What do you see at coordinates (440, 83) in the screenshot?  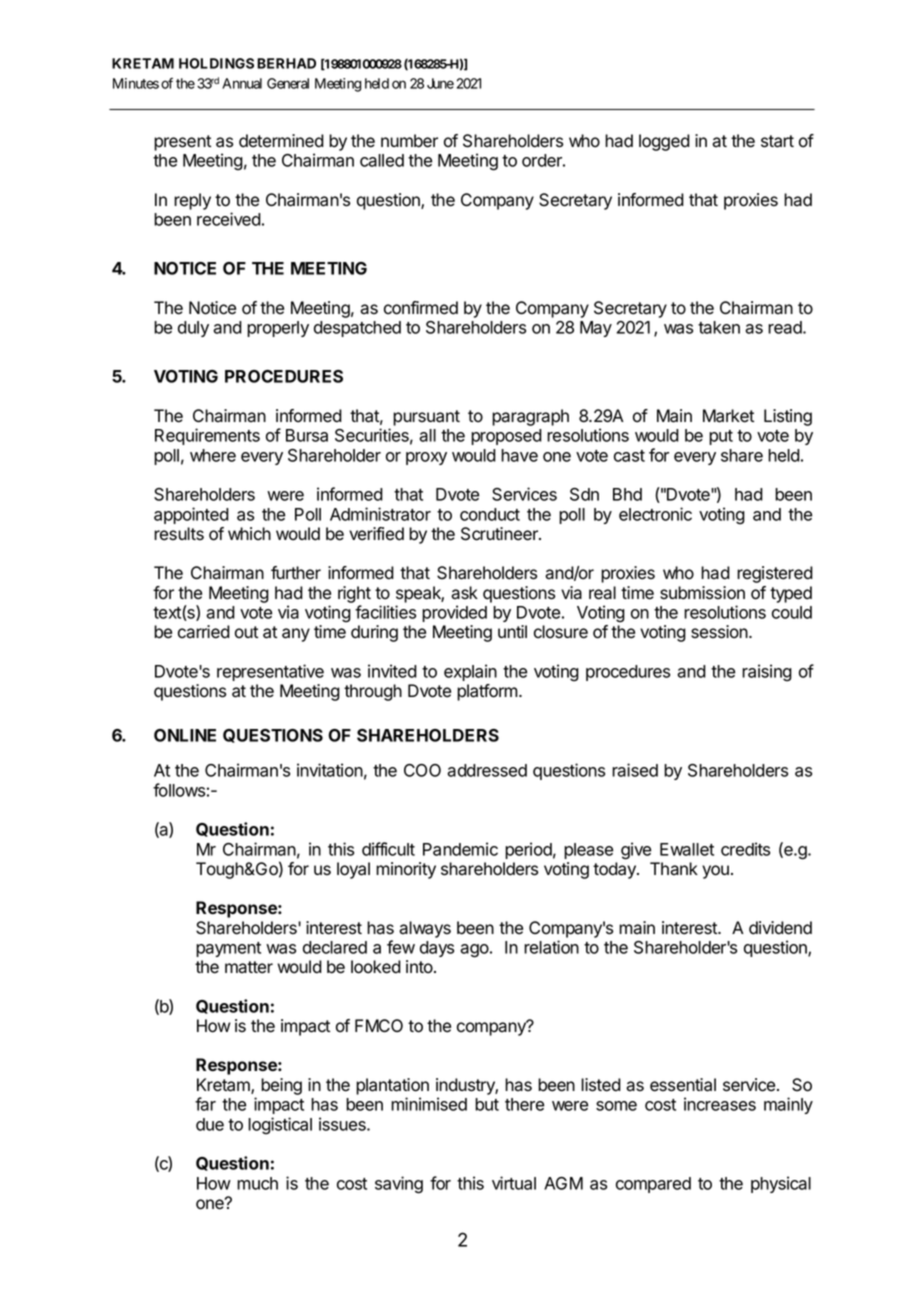 I see `June` at bounding box center [440, 83].
